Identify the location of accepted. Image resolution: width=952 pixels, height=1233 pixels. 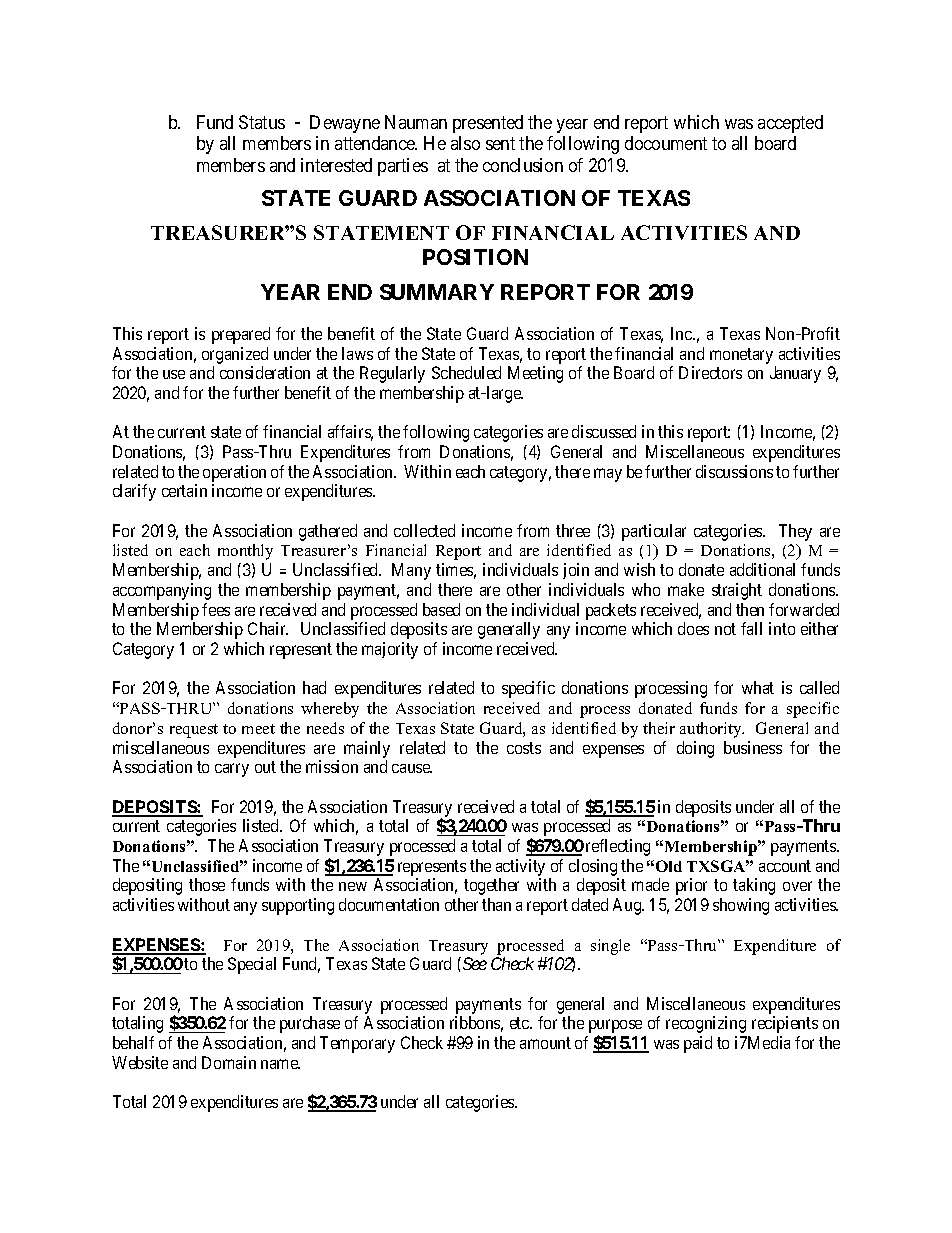
(790, 124).
